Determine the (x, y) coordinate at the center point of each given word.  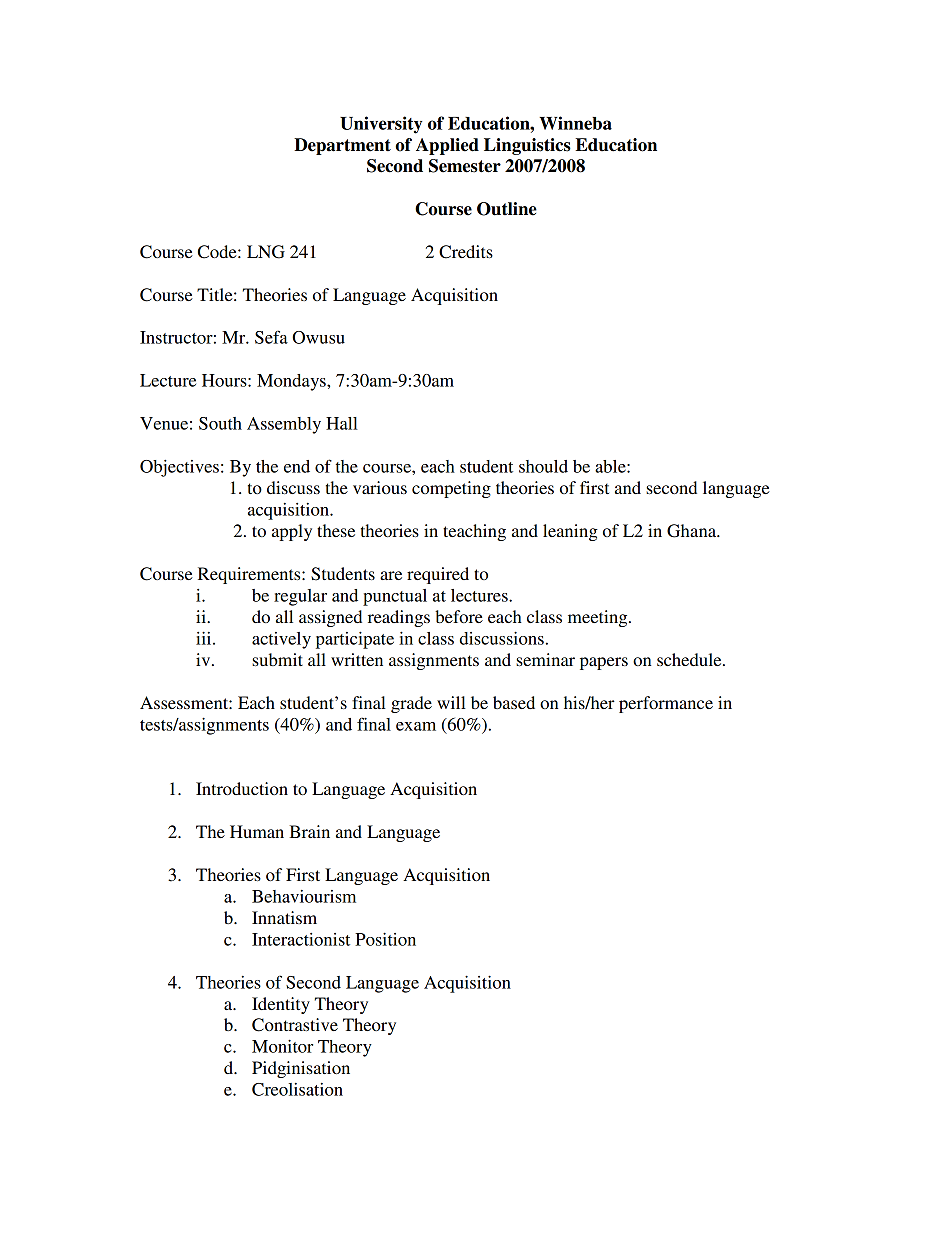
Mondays (292, 382)
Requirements (250, 575)
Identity (281, 1005)
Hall (342, 423)
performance (666, 704)
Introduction (242, 788)
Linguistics (527, 146)
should (543, 466)
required (438, 575)
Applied (447, 146)
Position (385, 939)
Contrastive (295, 1025)
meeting (599, 618)
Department (342, 146)
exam (416, 726)
